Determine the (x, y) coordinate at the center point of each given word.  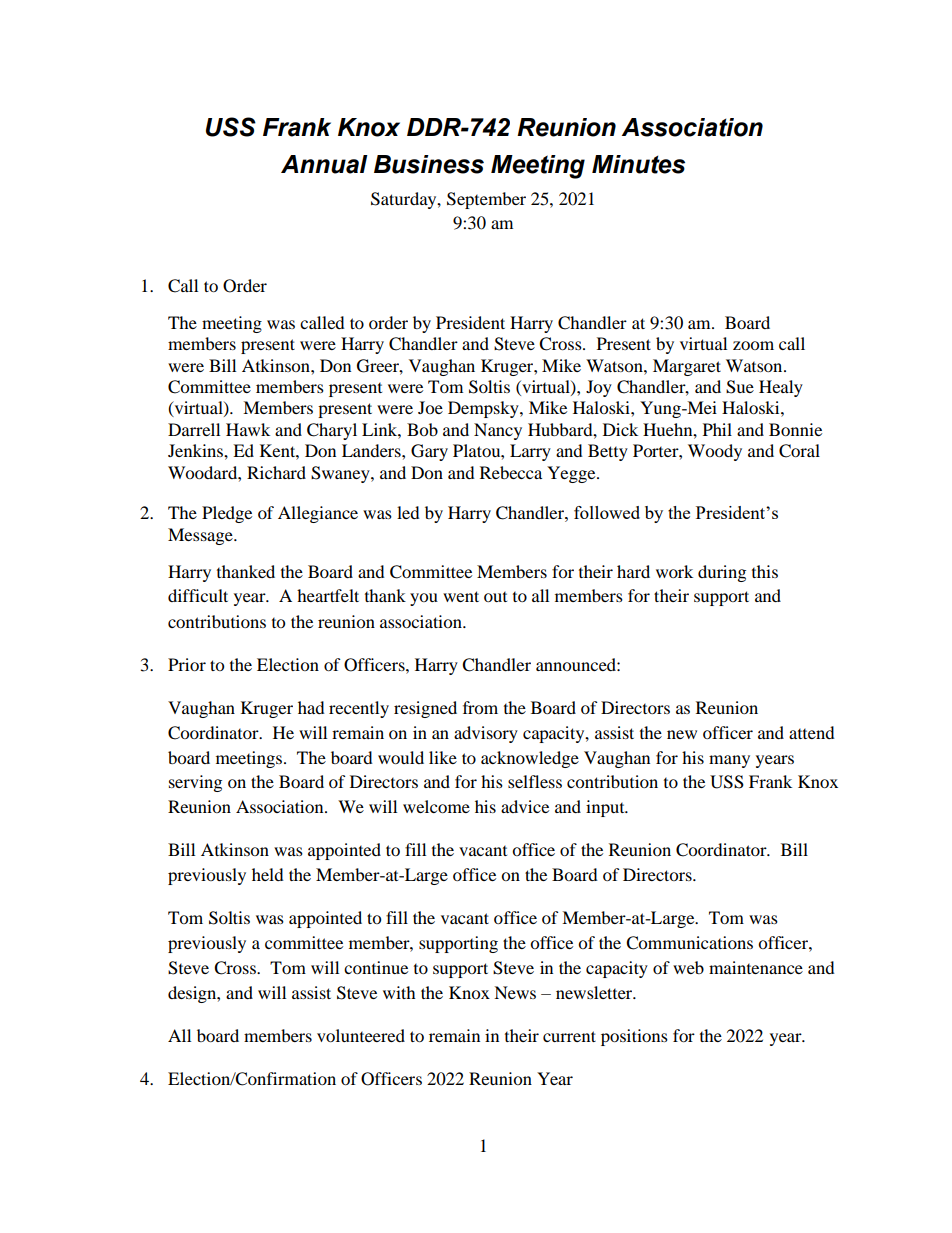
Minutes (638, 164)
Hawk (248, 429)
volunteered (361, 1035)
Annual (324, 164)
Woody (715, 452)
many (729, 761)
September (486, 200)
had (311, 707)
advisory (486, 734)
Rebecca (511, 472)
